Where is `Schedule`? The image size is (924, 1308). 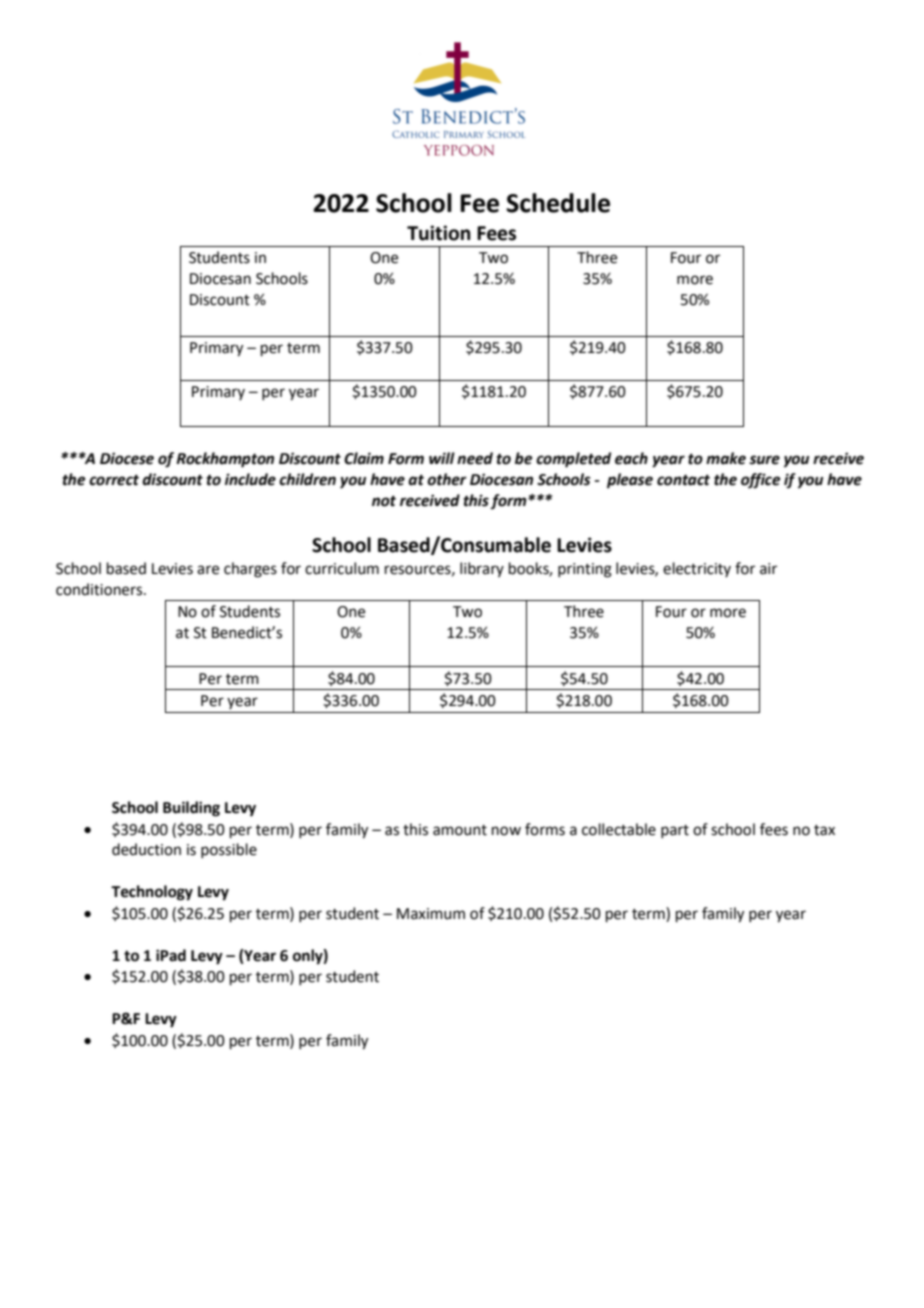 Schedule is located at coordinates (558, 203).
